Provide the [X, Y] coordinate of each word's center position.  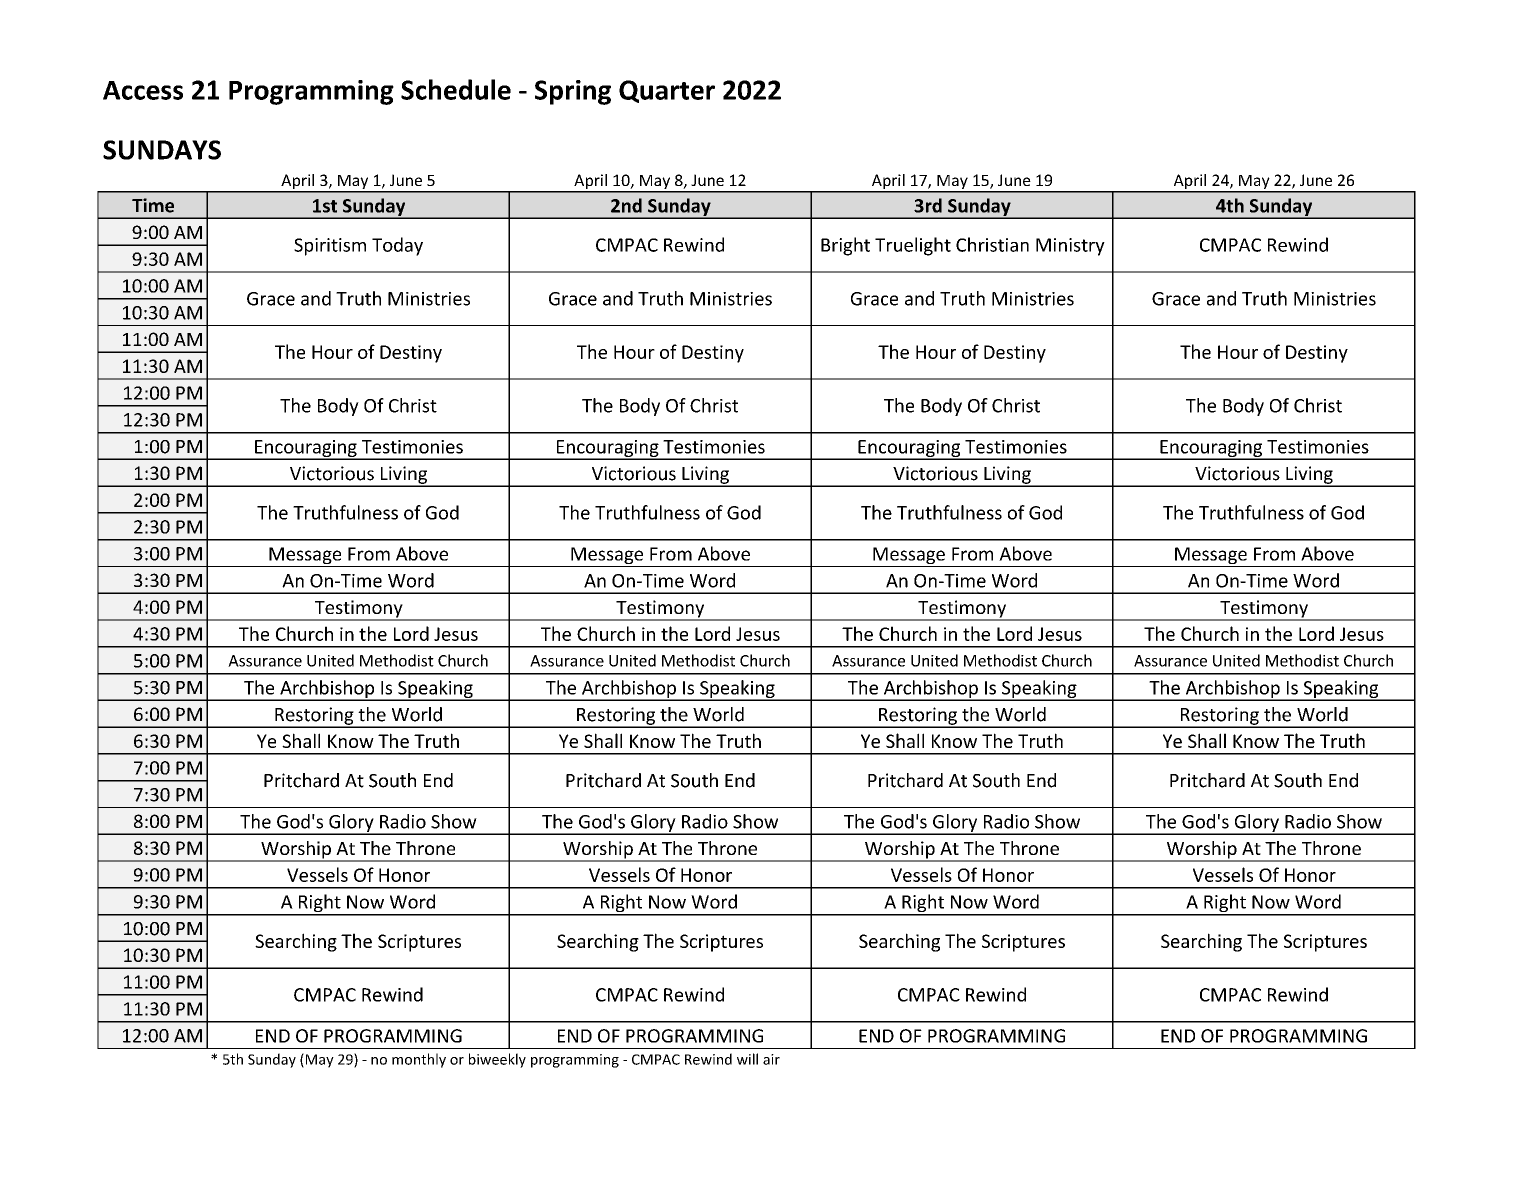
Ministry [1070, 247]
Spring [573, 92]
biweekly [497, 1060]
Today [397, 246]
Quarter [667, 91]
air [771, 1059]
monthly [419, 1060]
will [747, 1059]
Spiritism [330, 247]
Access [143, 90]
